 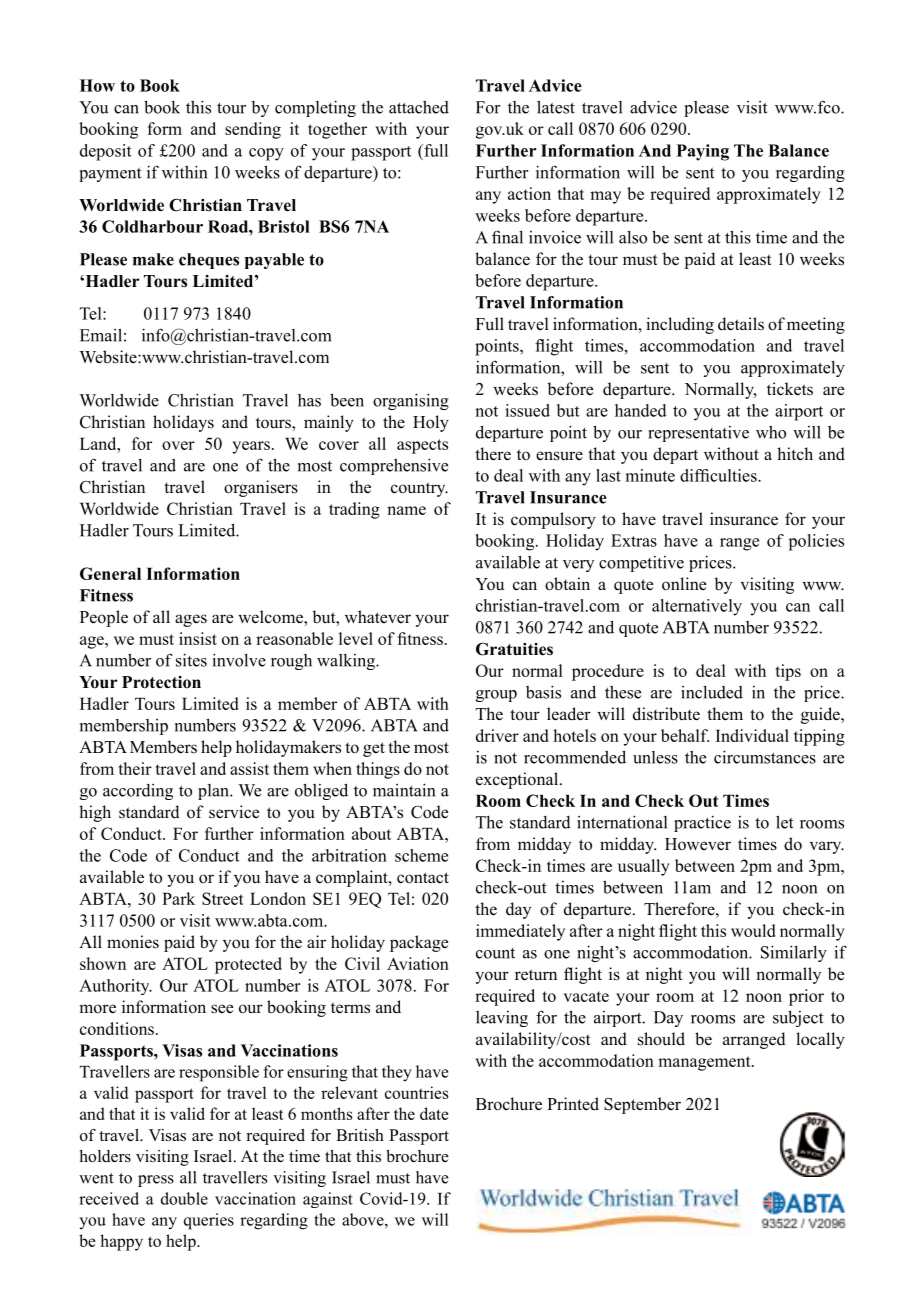 What do you see at coordinates (253, 130) in the image?
I see `sending` at bounding box center [253, 130].
